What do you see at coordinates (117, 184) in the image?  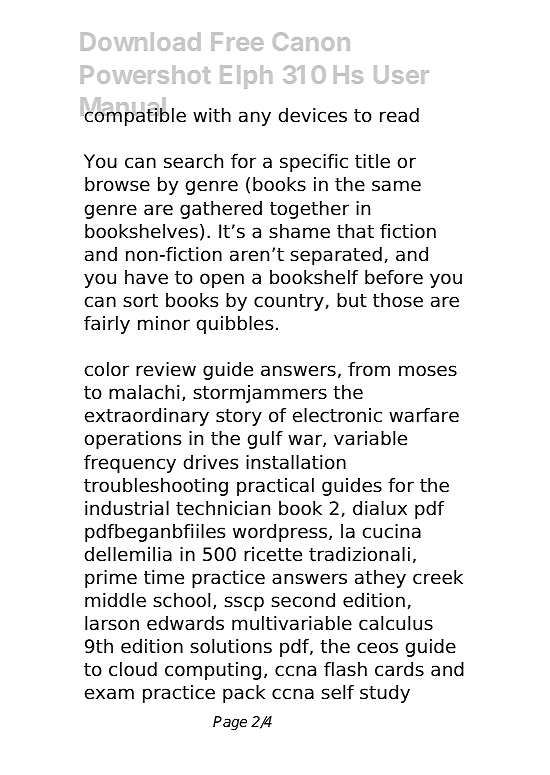 I see `browse` at bounding box center [117, 184].
